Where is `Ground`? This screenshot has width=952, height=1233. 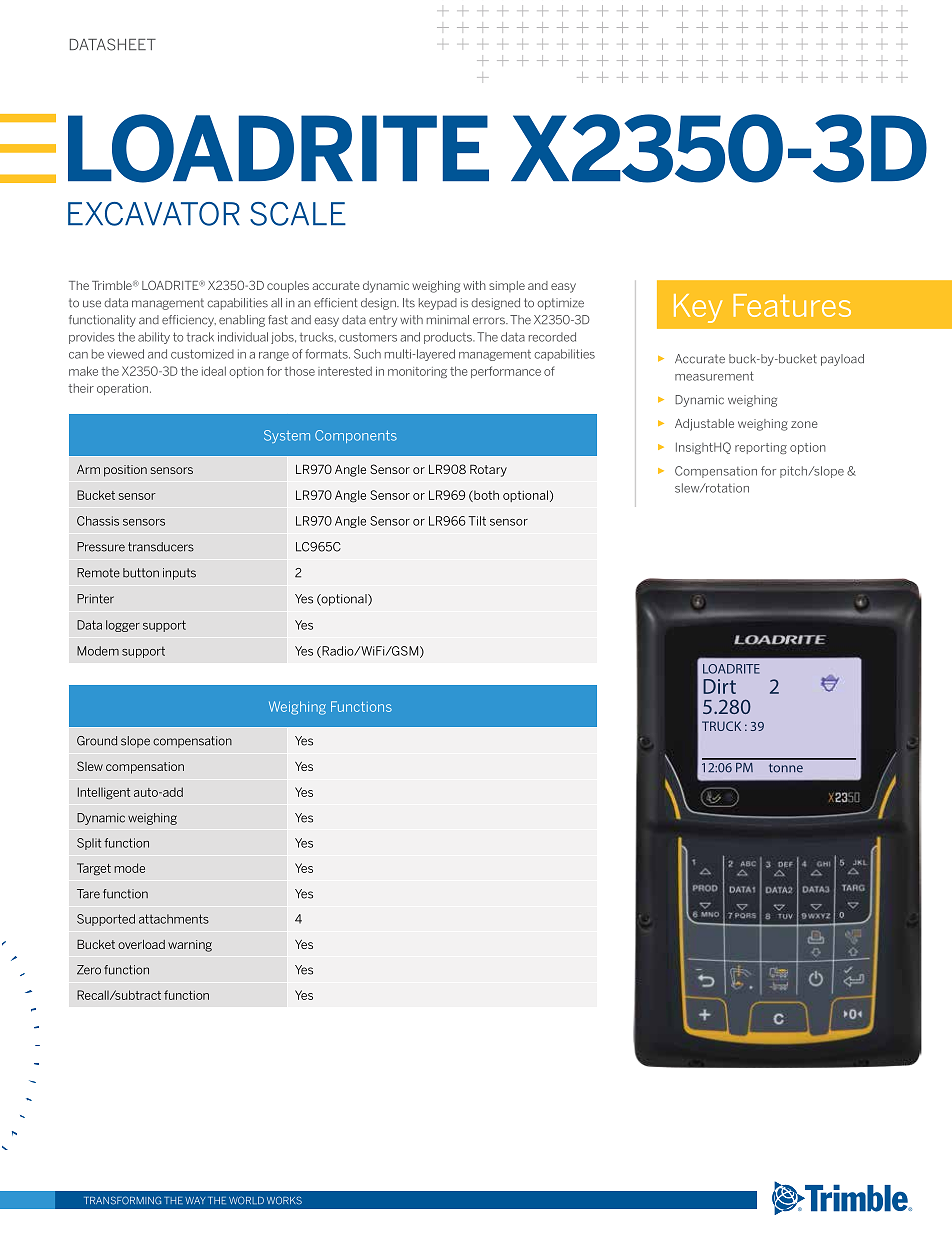 Ground is located at coordinates (97, 741).
